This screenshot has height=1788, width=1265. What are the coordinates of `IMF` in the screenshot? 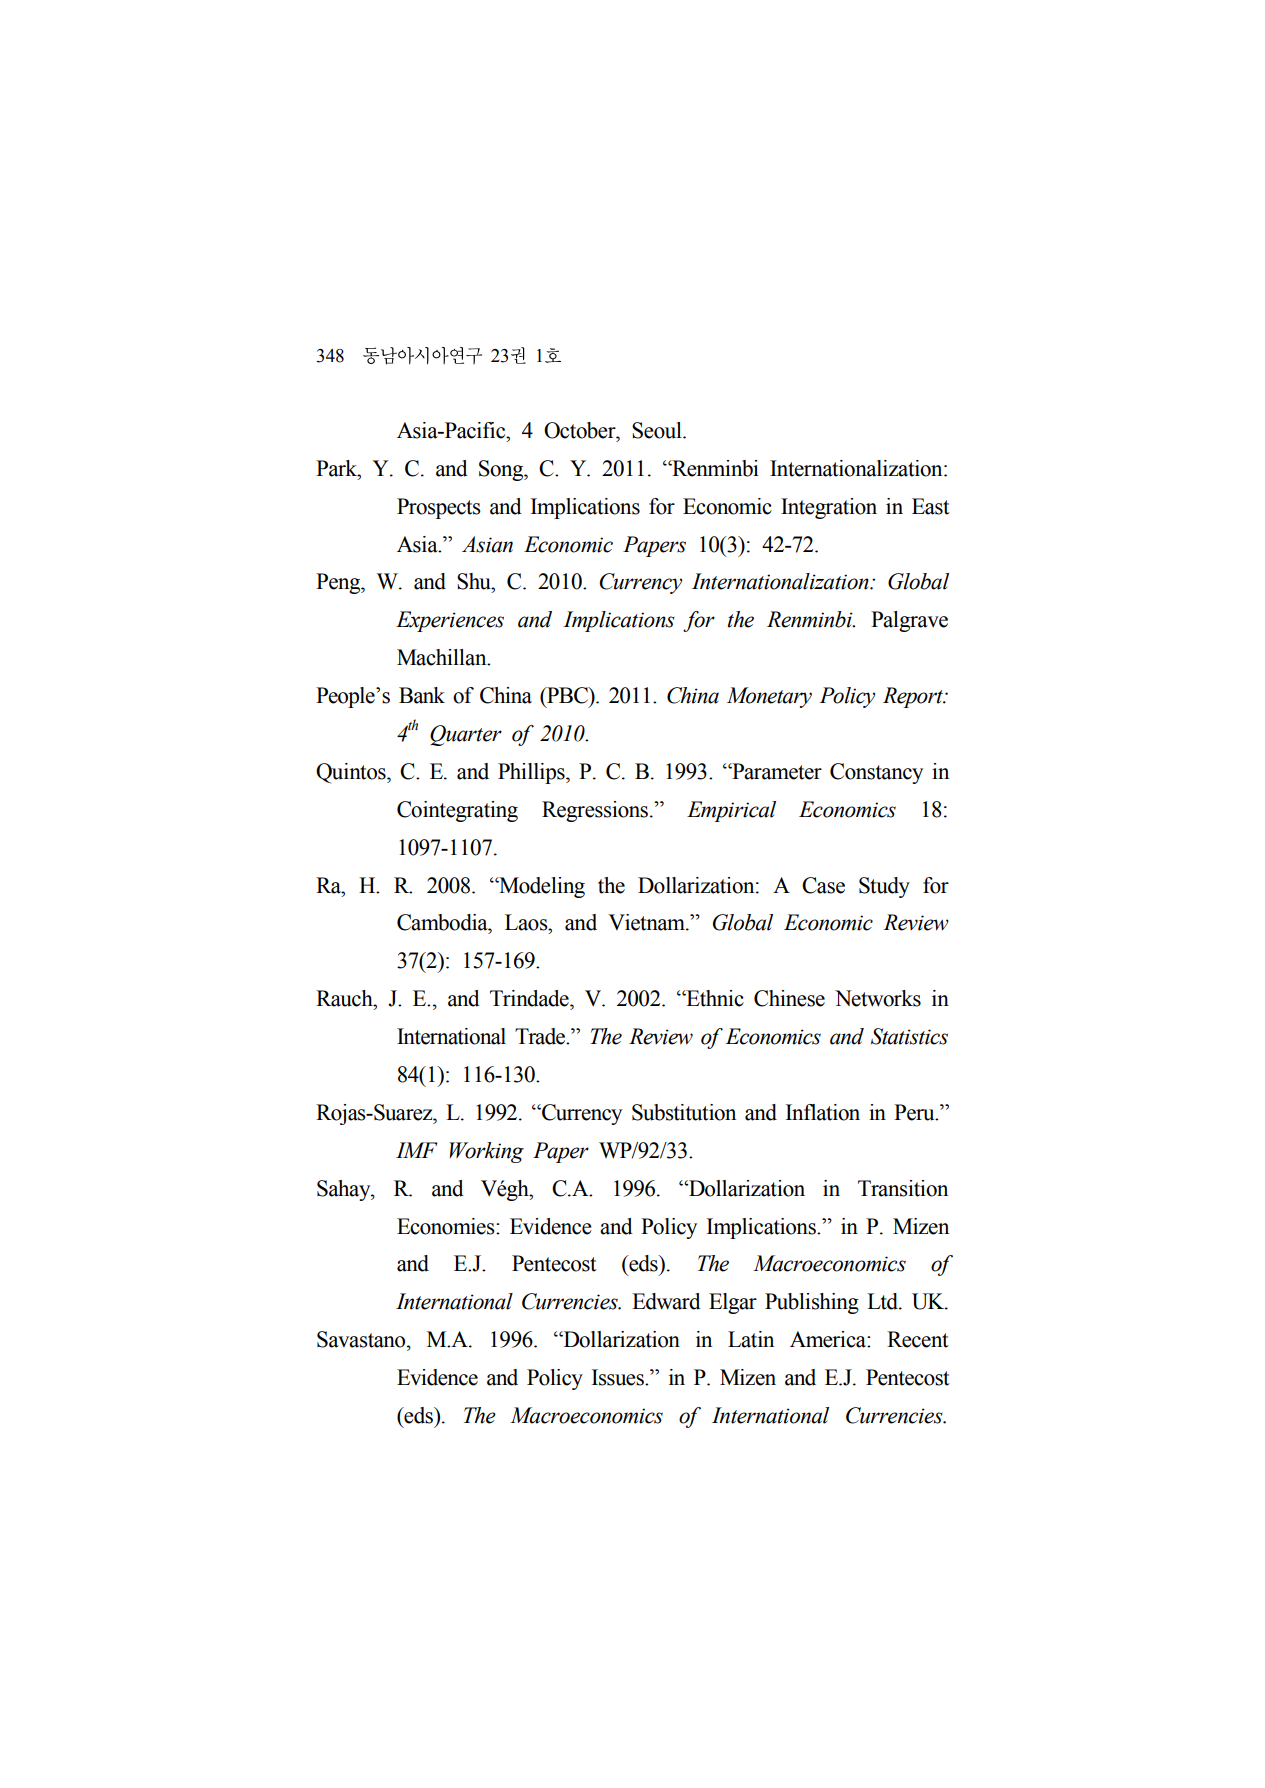 It's located at (416, 1150).
